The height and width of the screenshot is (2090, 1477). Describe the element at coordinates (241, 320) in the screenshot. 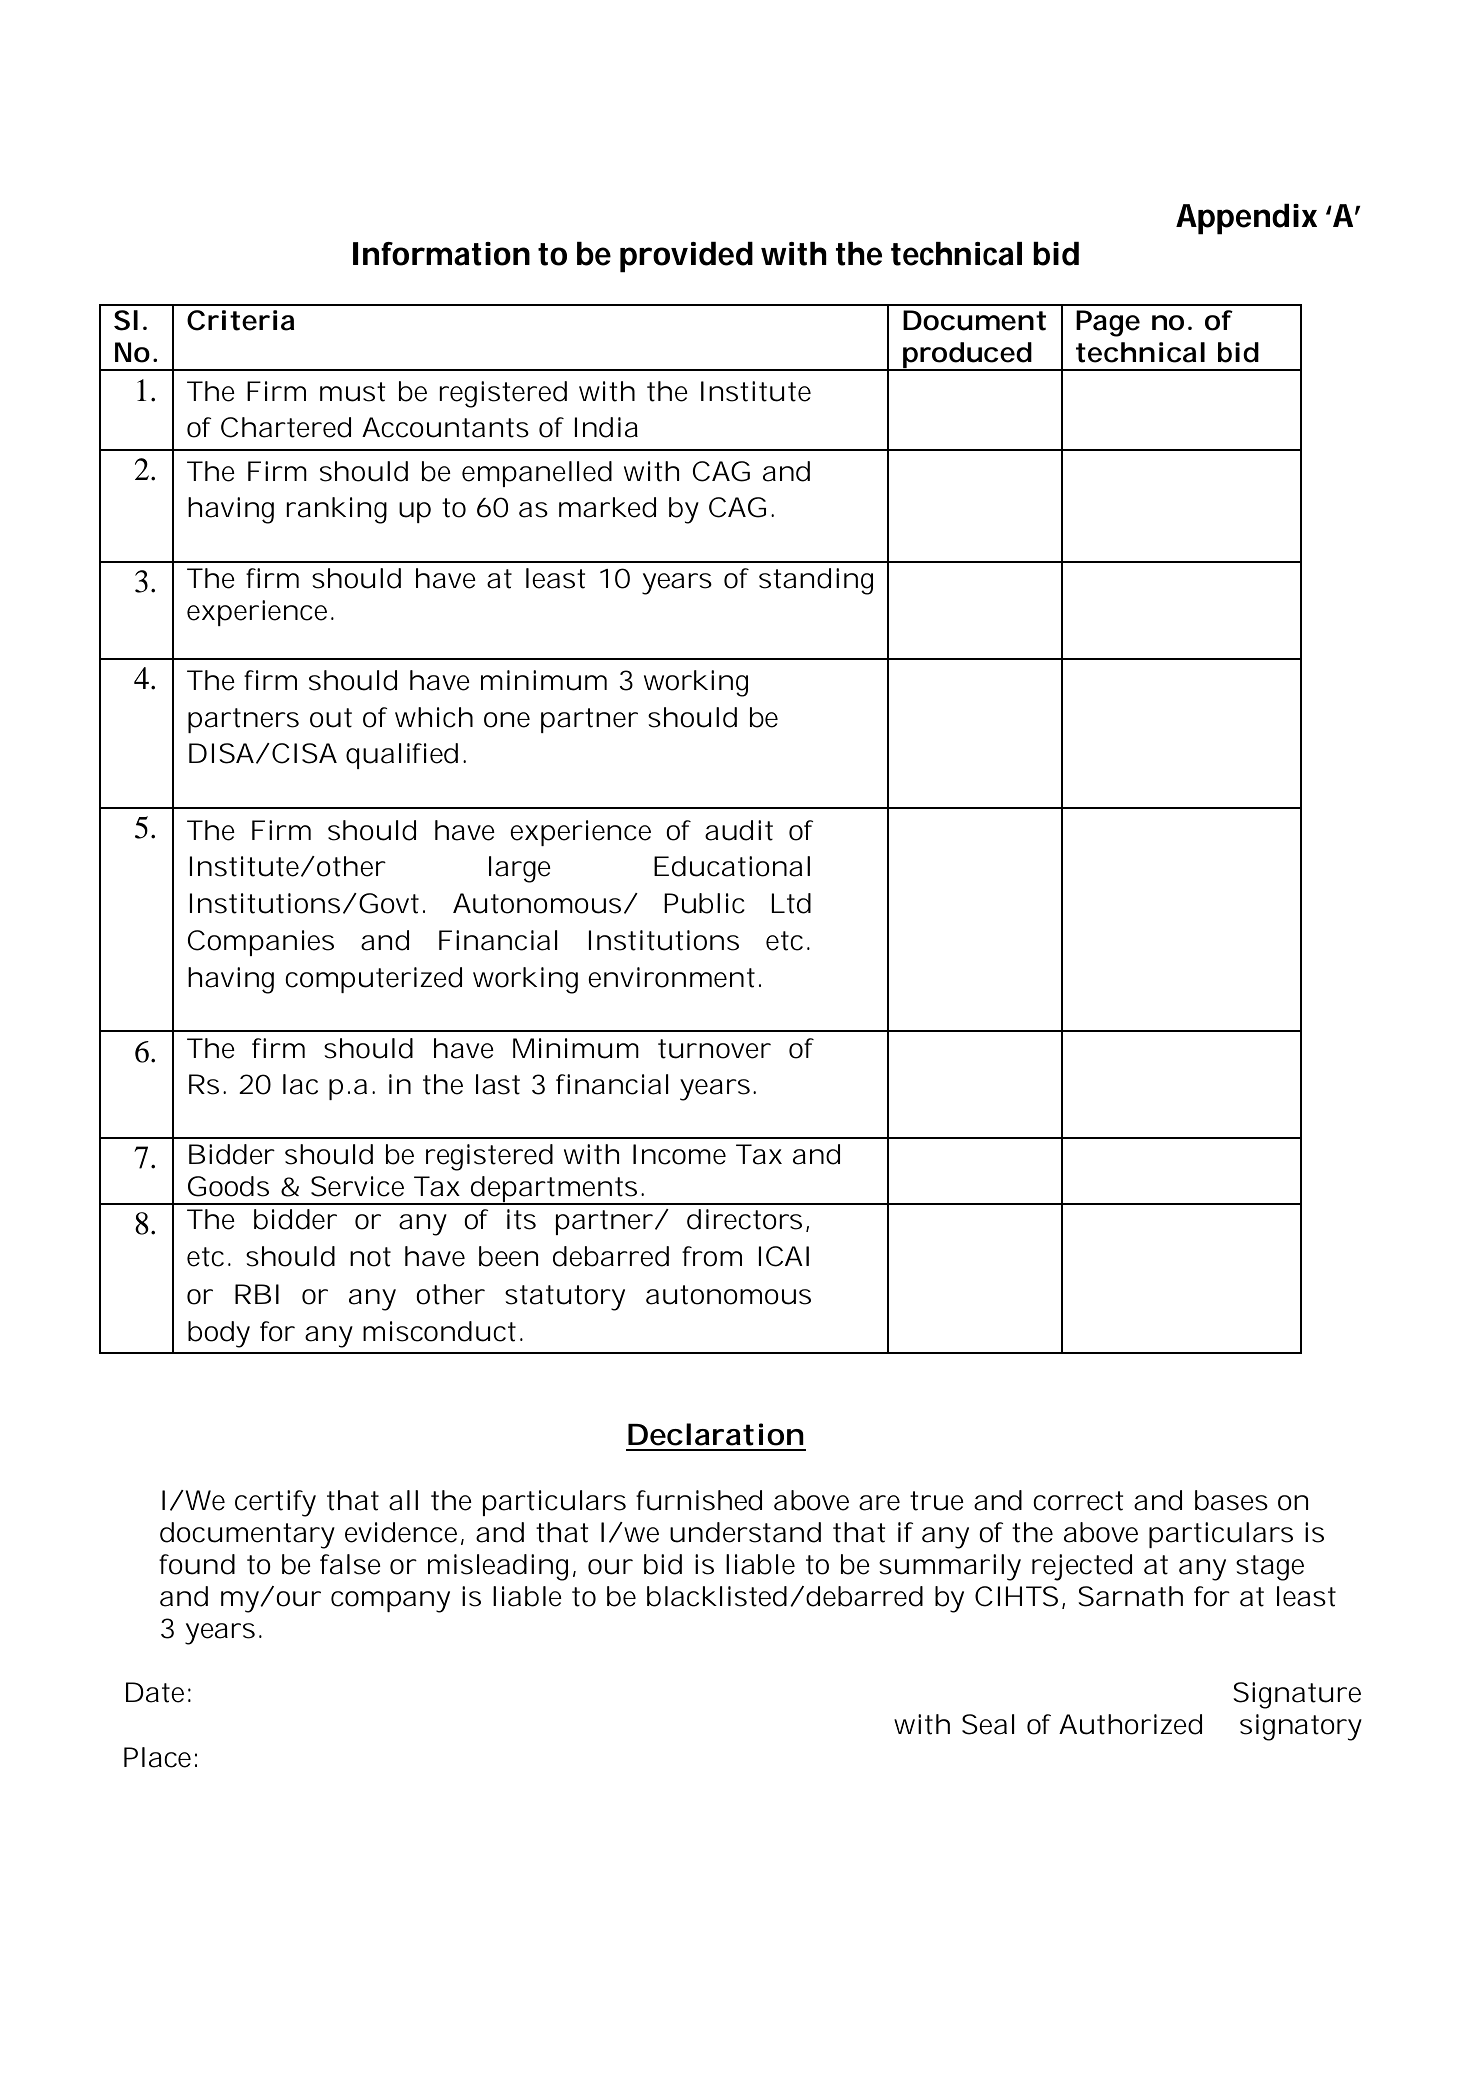

I see `Criteria` at that location.
